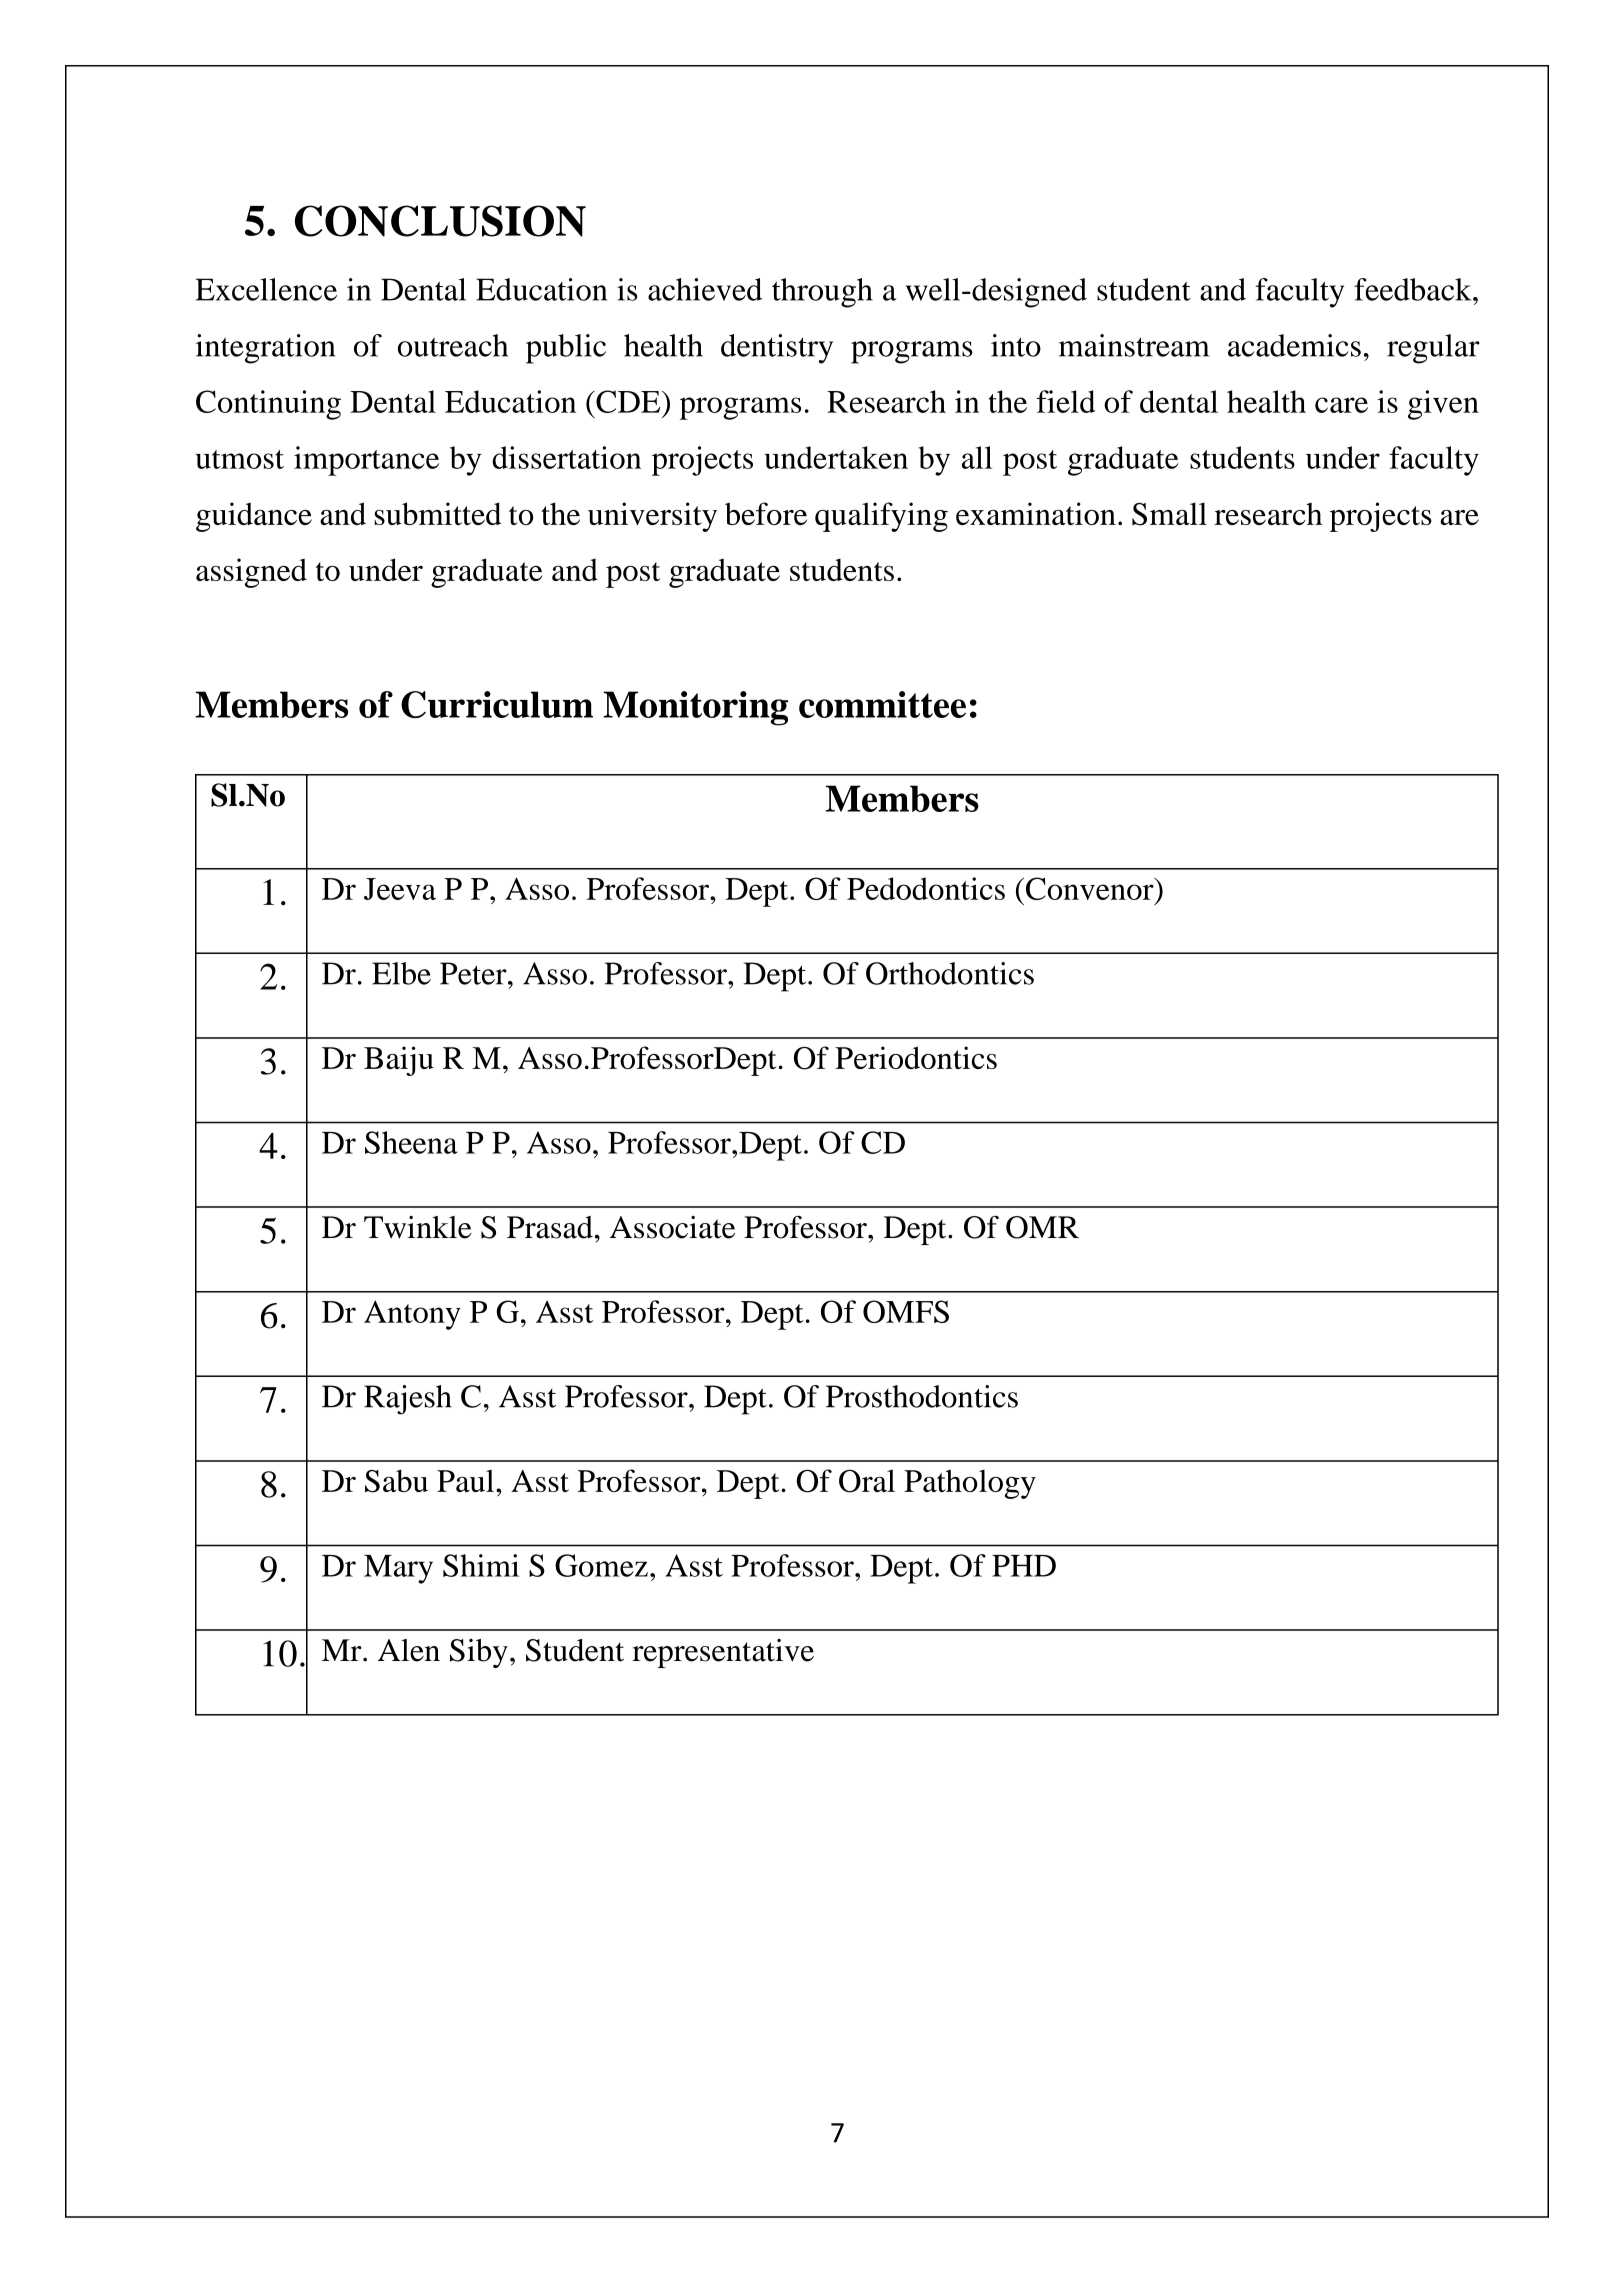 The height and width of the screenshot is (2283, 1613). What do you see at coordinates (950, 973) in the screenshot?
I see `Orthodontics` at bounding box center [950, 973].
